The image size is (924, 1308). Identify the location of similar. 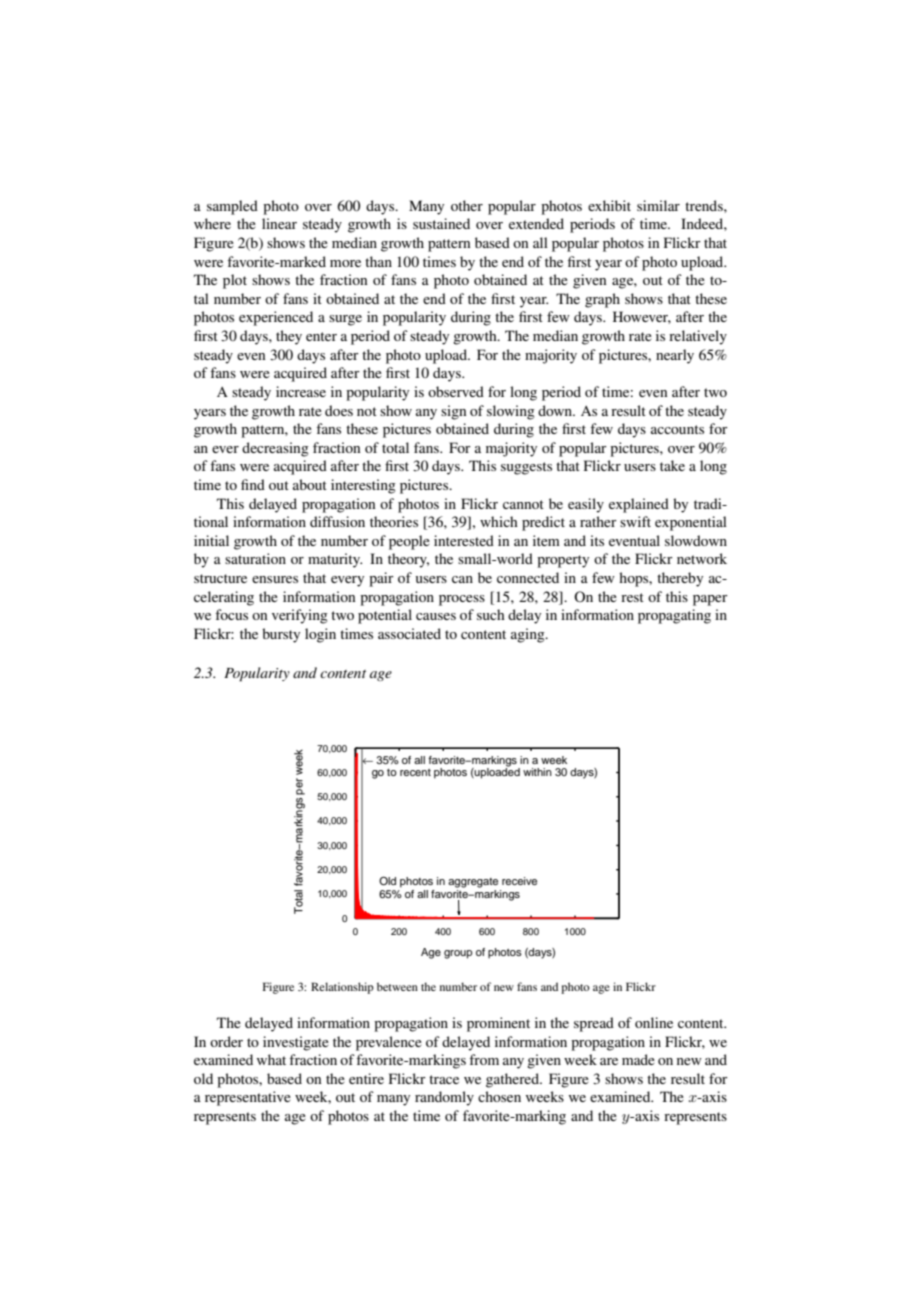
(658, 205).
